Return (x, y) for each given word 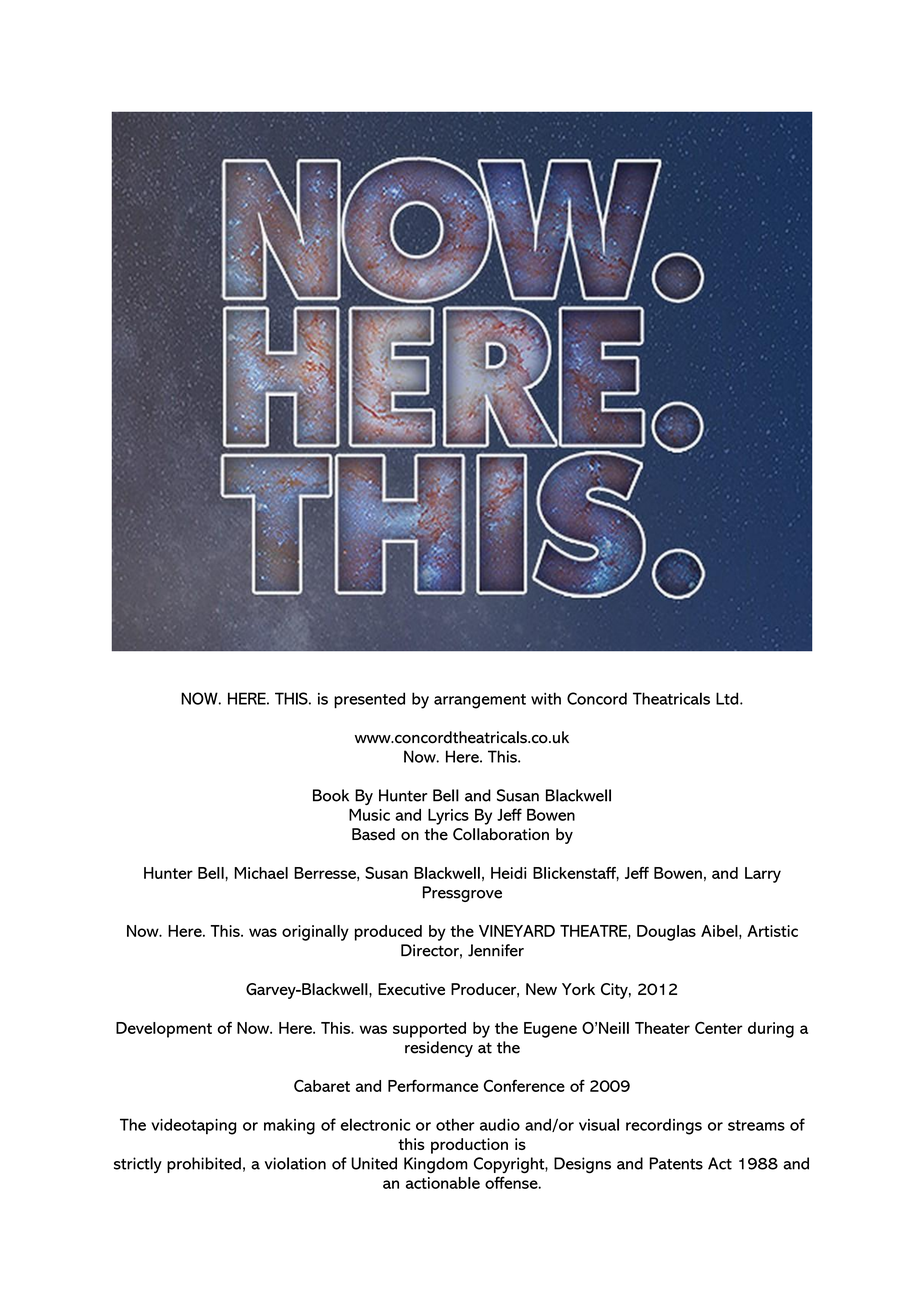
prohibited (204, 1165)
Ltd (728, 698)
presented (369, 700)
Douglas (666, 933)
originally (315, 933)
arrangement (480, 701)
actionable (443, 1183)
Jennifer (496, 950)
